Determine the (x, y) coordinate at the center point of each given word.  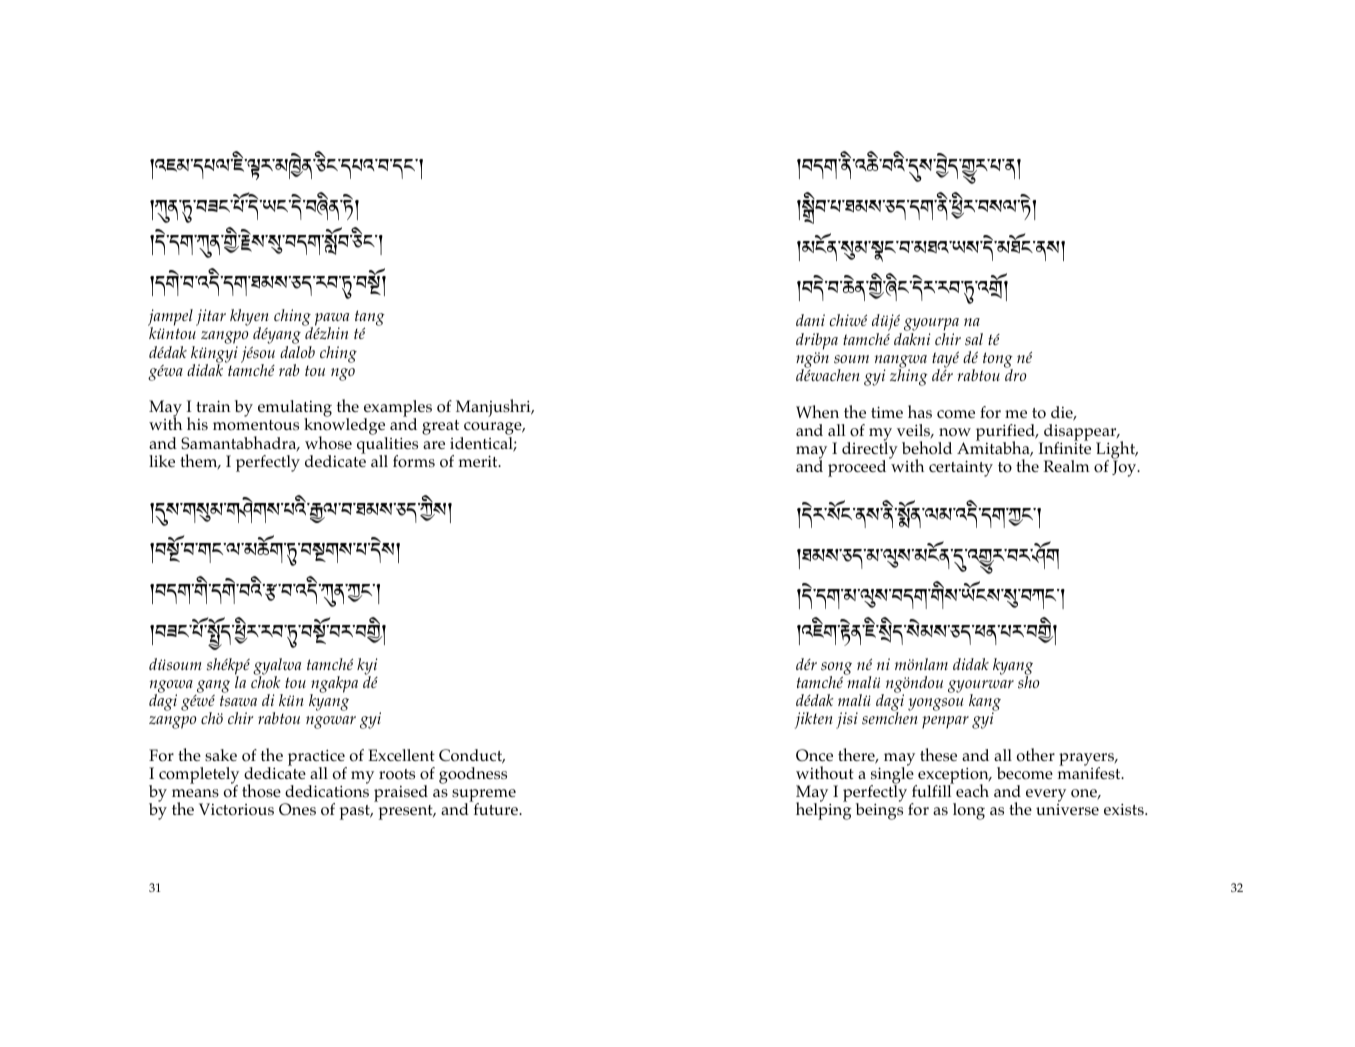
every (1046, 797)
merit (479, 461)
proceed (857, 468)
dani (810, 320)
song (836, 669)
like (162, 461)
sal (974, 339)
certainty (961, 468)
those (261, 791)
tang (370, 318)
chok (266, 681)
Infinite (1065, 447)
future (497, 809)
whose (328, 443)
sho (1029, 681)
